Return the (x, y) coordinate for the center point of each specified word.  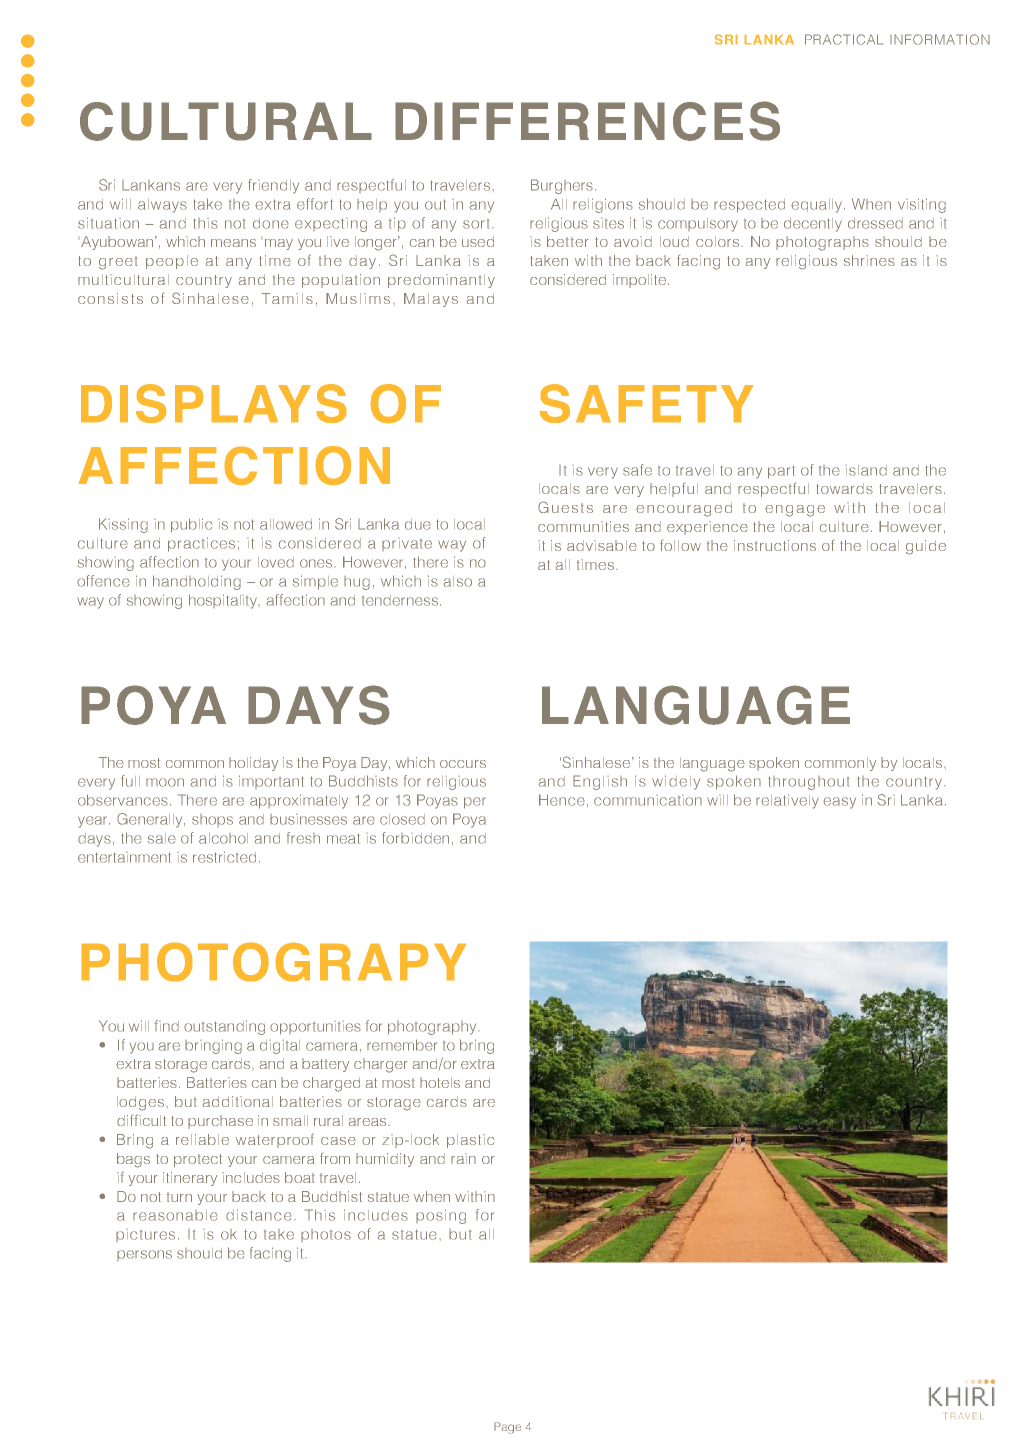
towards (844, 488)
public (191, 525)
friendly (273, 186)
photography (433, 1028)
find (166, 1026)
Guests (565, 507)
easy (839, 803)
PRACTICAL (844, 39)
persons (144, 1255)
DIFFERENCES (587, 121)
